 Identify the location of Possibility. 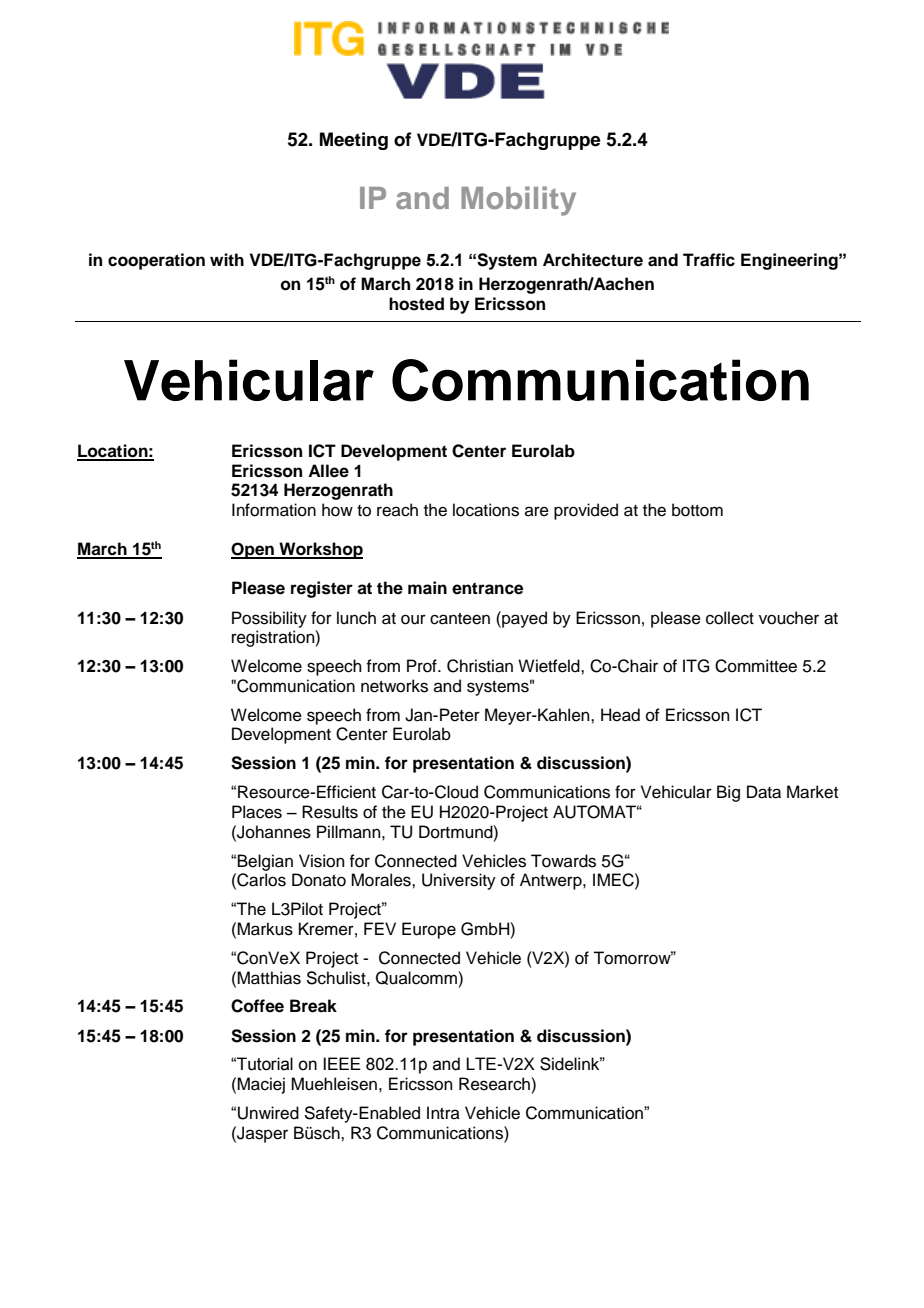
(269, 619).
